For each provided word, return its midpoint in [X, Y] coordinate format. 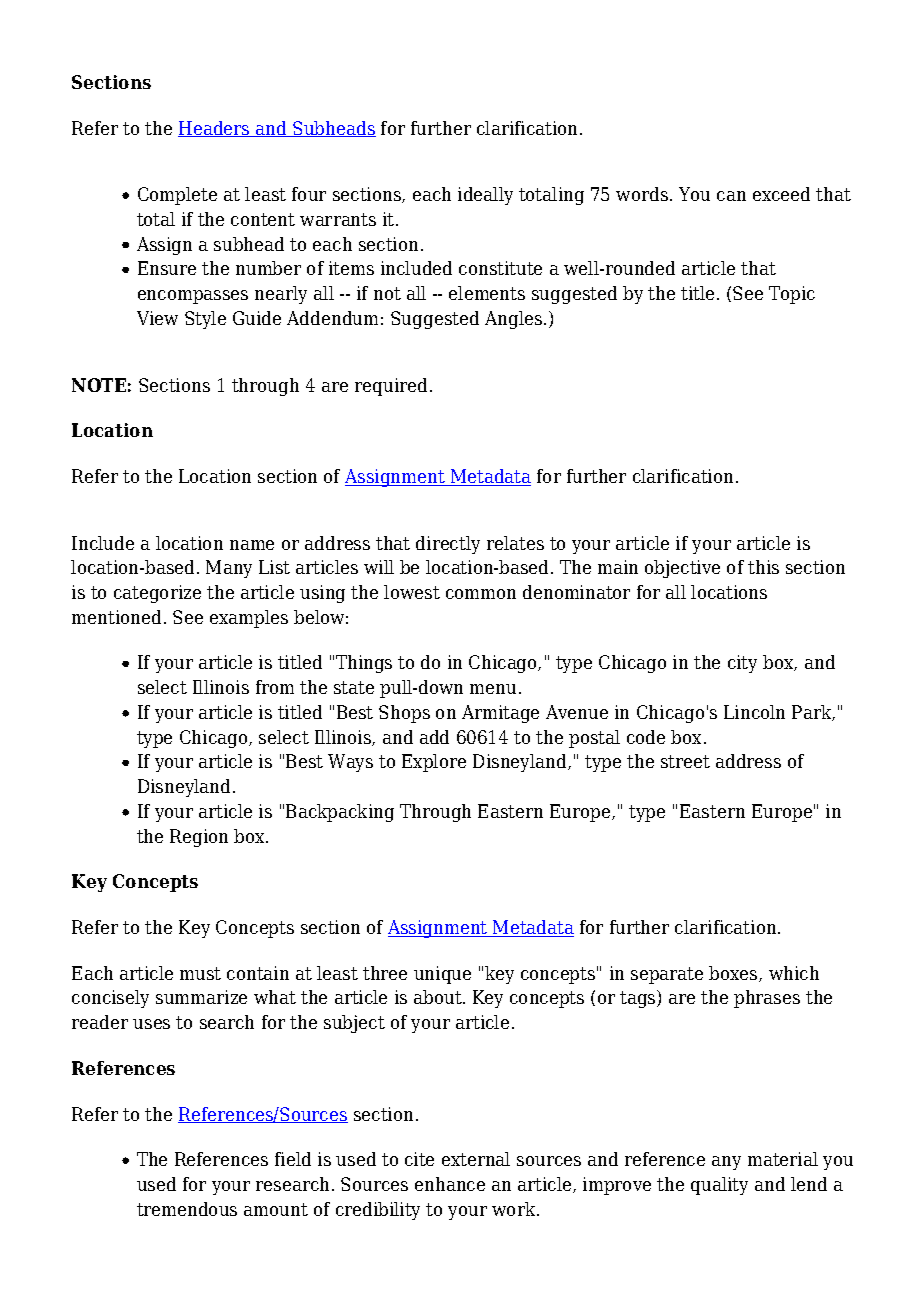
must [200, 973]
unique [442, 975]
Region [199, 838]
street [685, 761]
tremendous [187, 1209]
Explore [434, 763]
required [391, 387]
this [763, 567]
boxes [734, 974]
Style [205, 320]
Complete [177, 196]
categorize [157, 594]
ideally [485, 196]
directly [448, 545]
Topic [792, 295]
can [731, 196]
